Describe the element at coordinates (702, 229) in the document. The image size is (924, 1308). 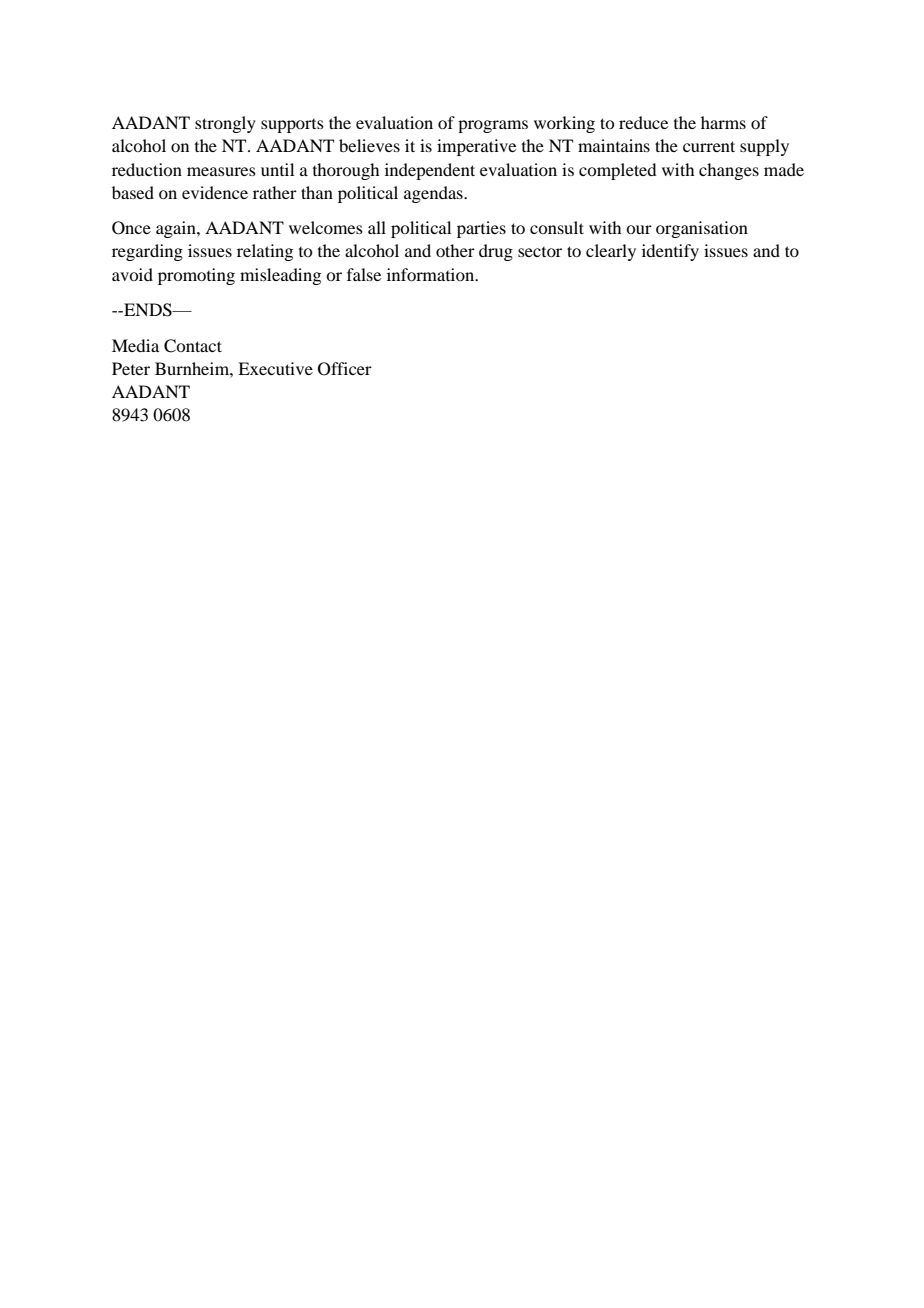
I see `organisation` at that location.
